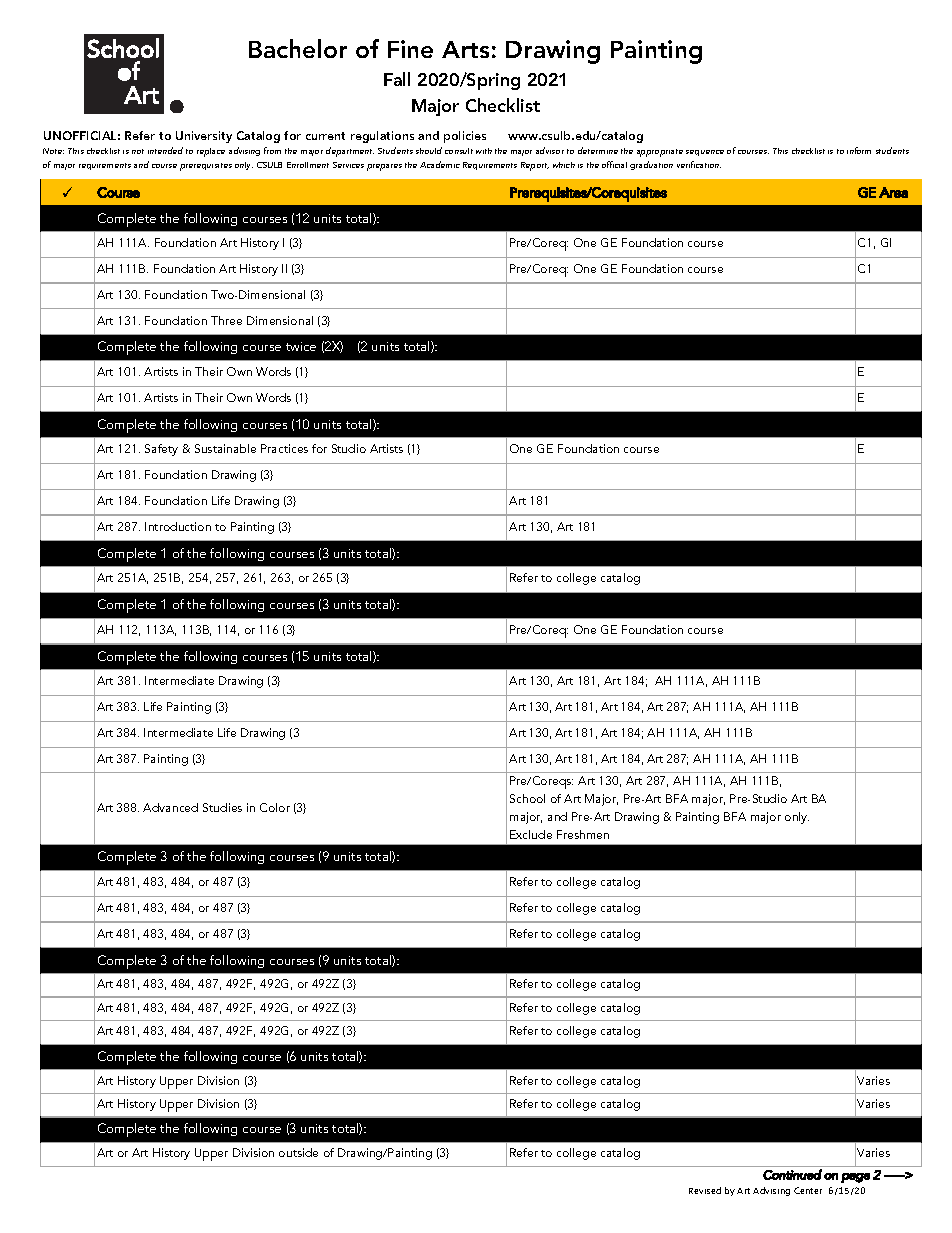 Image resolution: width=952 pixels, height=1233 pixels. Describe the element at coordinates (298, 1152) in the document. I see `outside` at that location.
